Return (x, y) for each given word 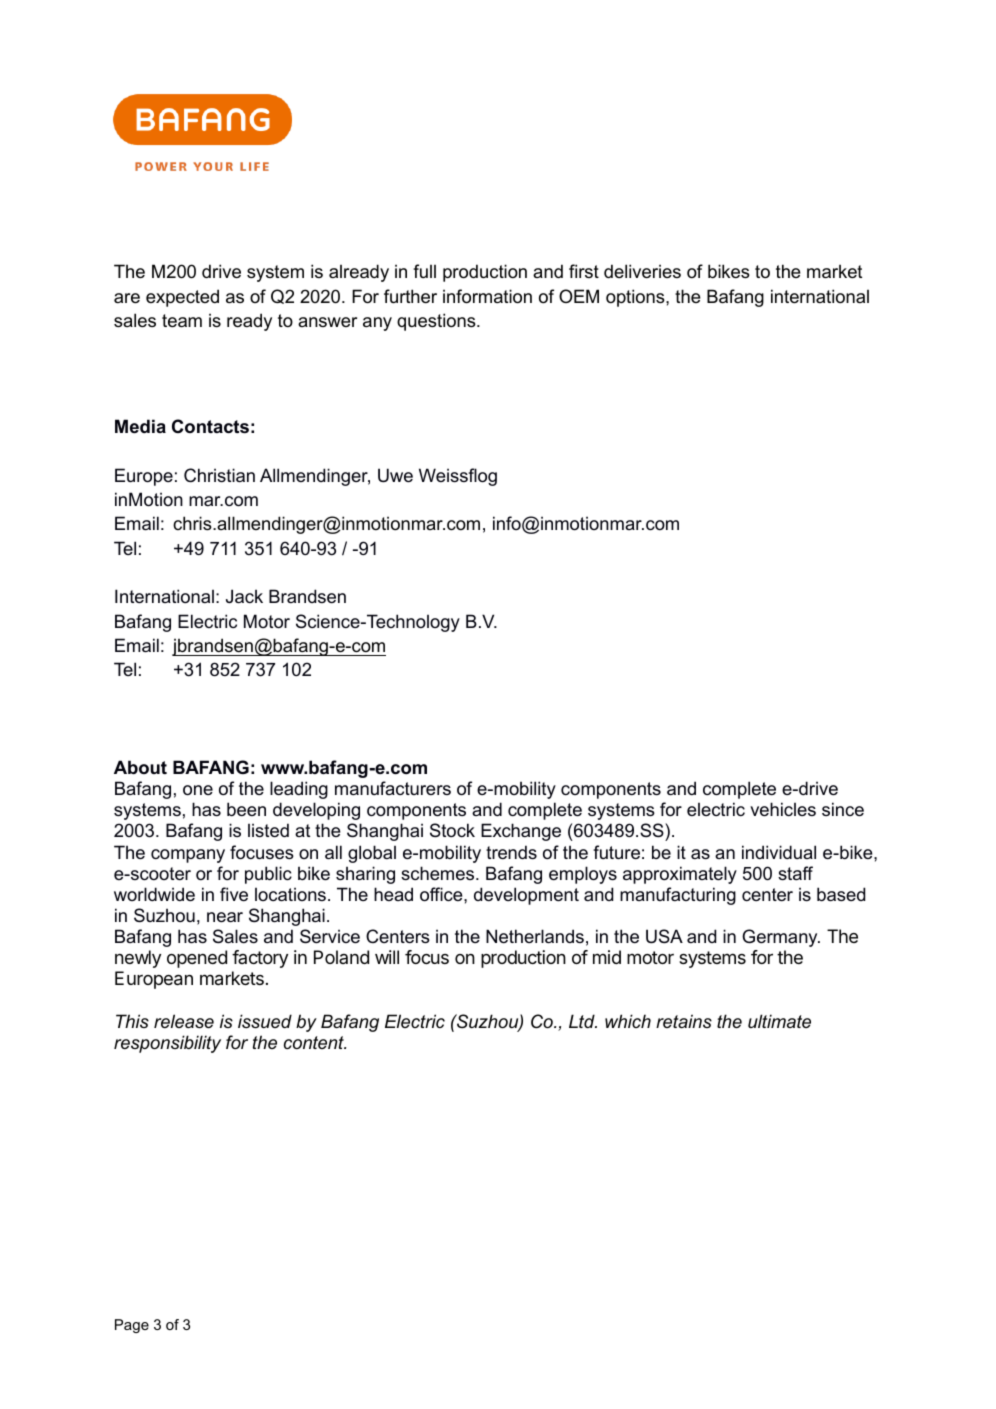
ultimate (779, 1021)
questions (437, 322)
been (246, 809)
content (315, 1042)
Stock (452, 830)
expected (182, 298)
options (636, 298)
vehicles (783, 809)
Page (132, 1326)
